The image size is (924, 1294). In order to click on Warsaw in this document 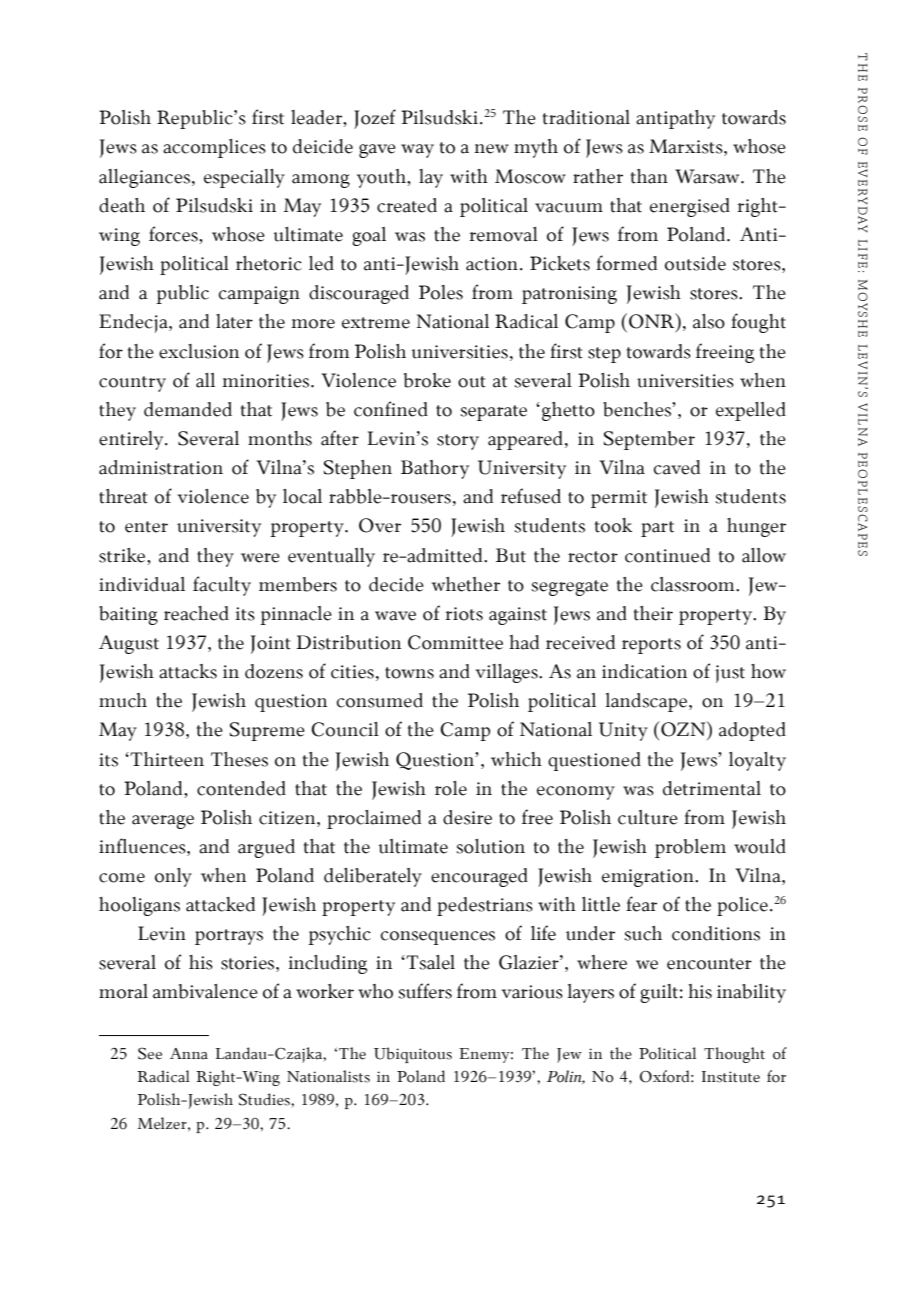, I will do `click(708, 176)`.
